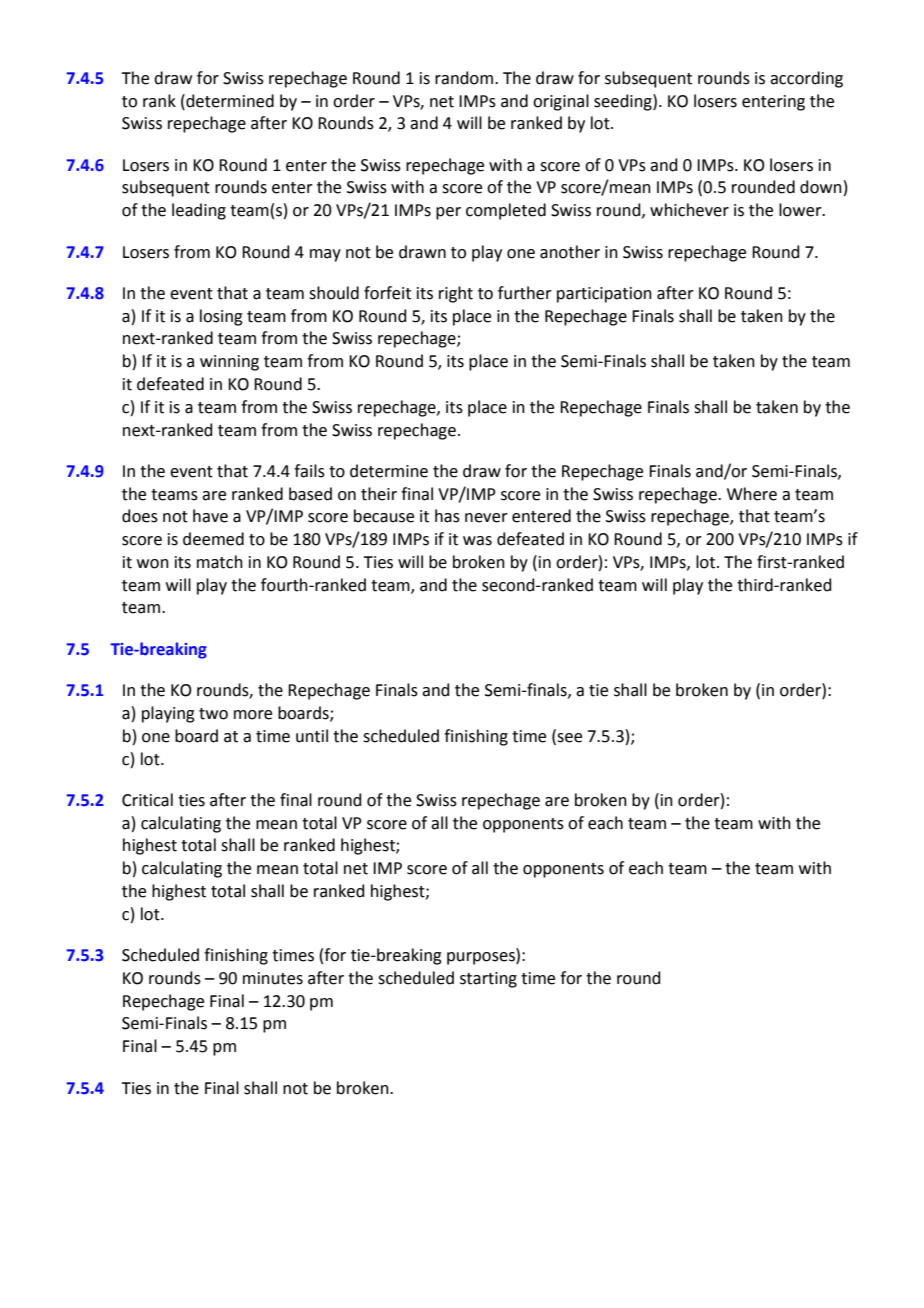  Describe the element at coordinates (482, 958) in the image. I see `purposes` at that location.
